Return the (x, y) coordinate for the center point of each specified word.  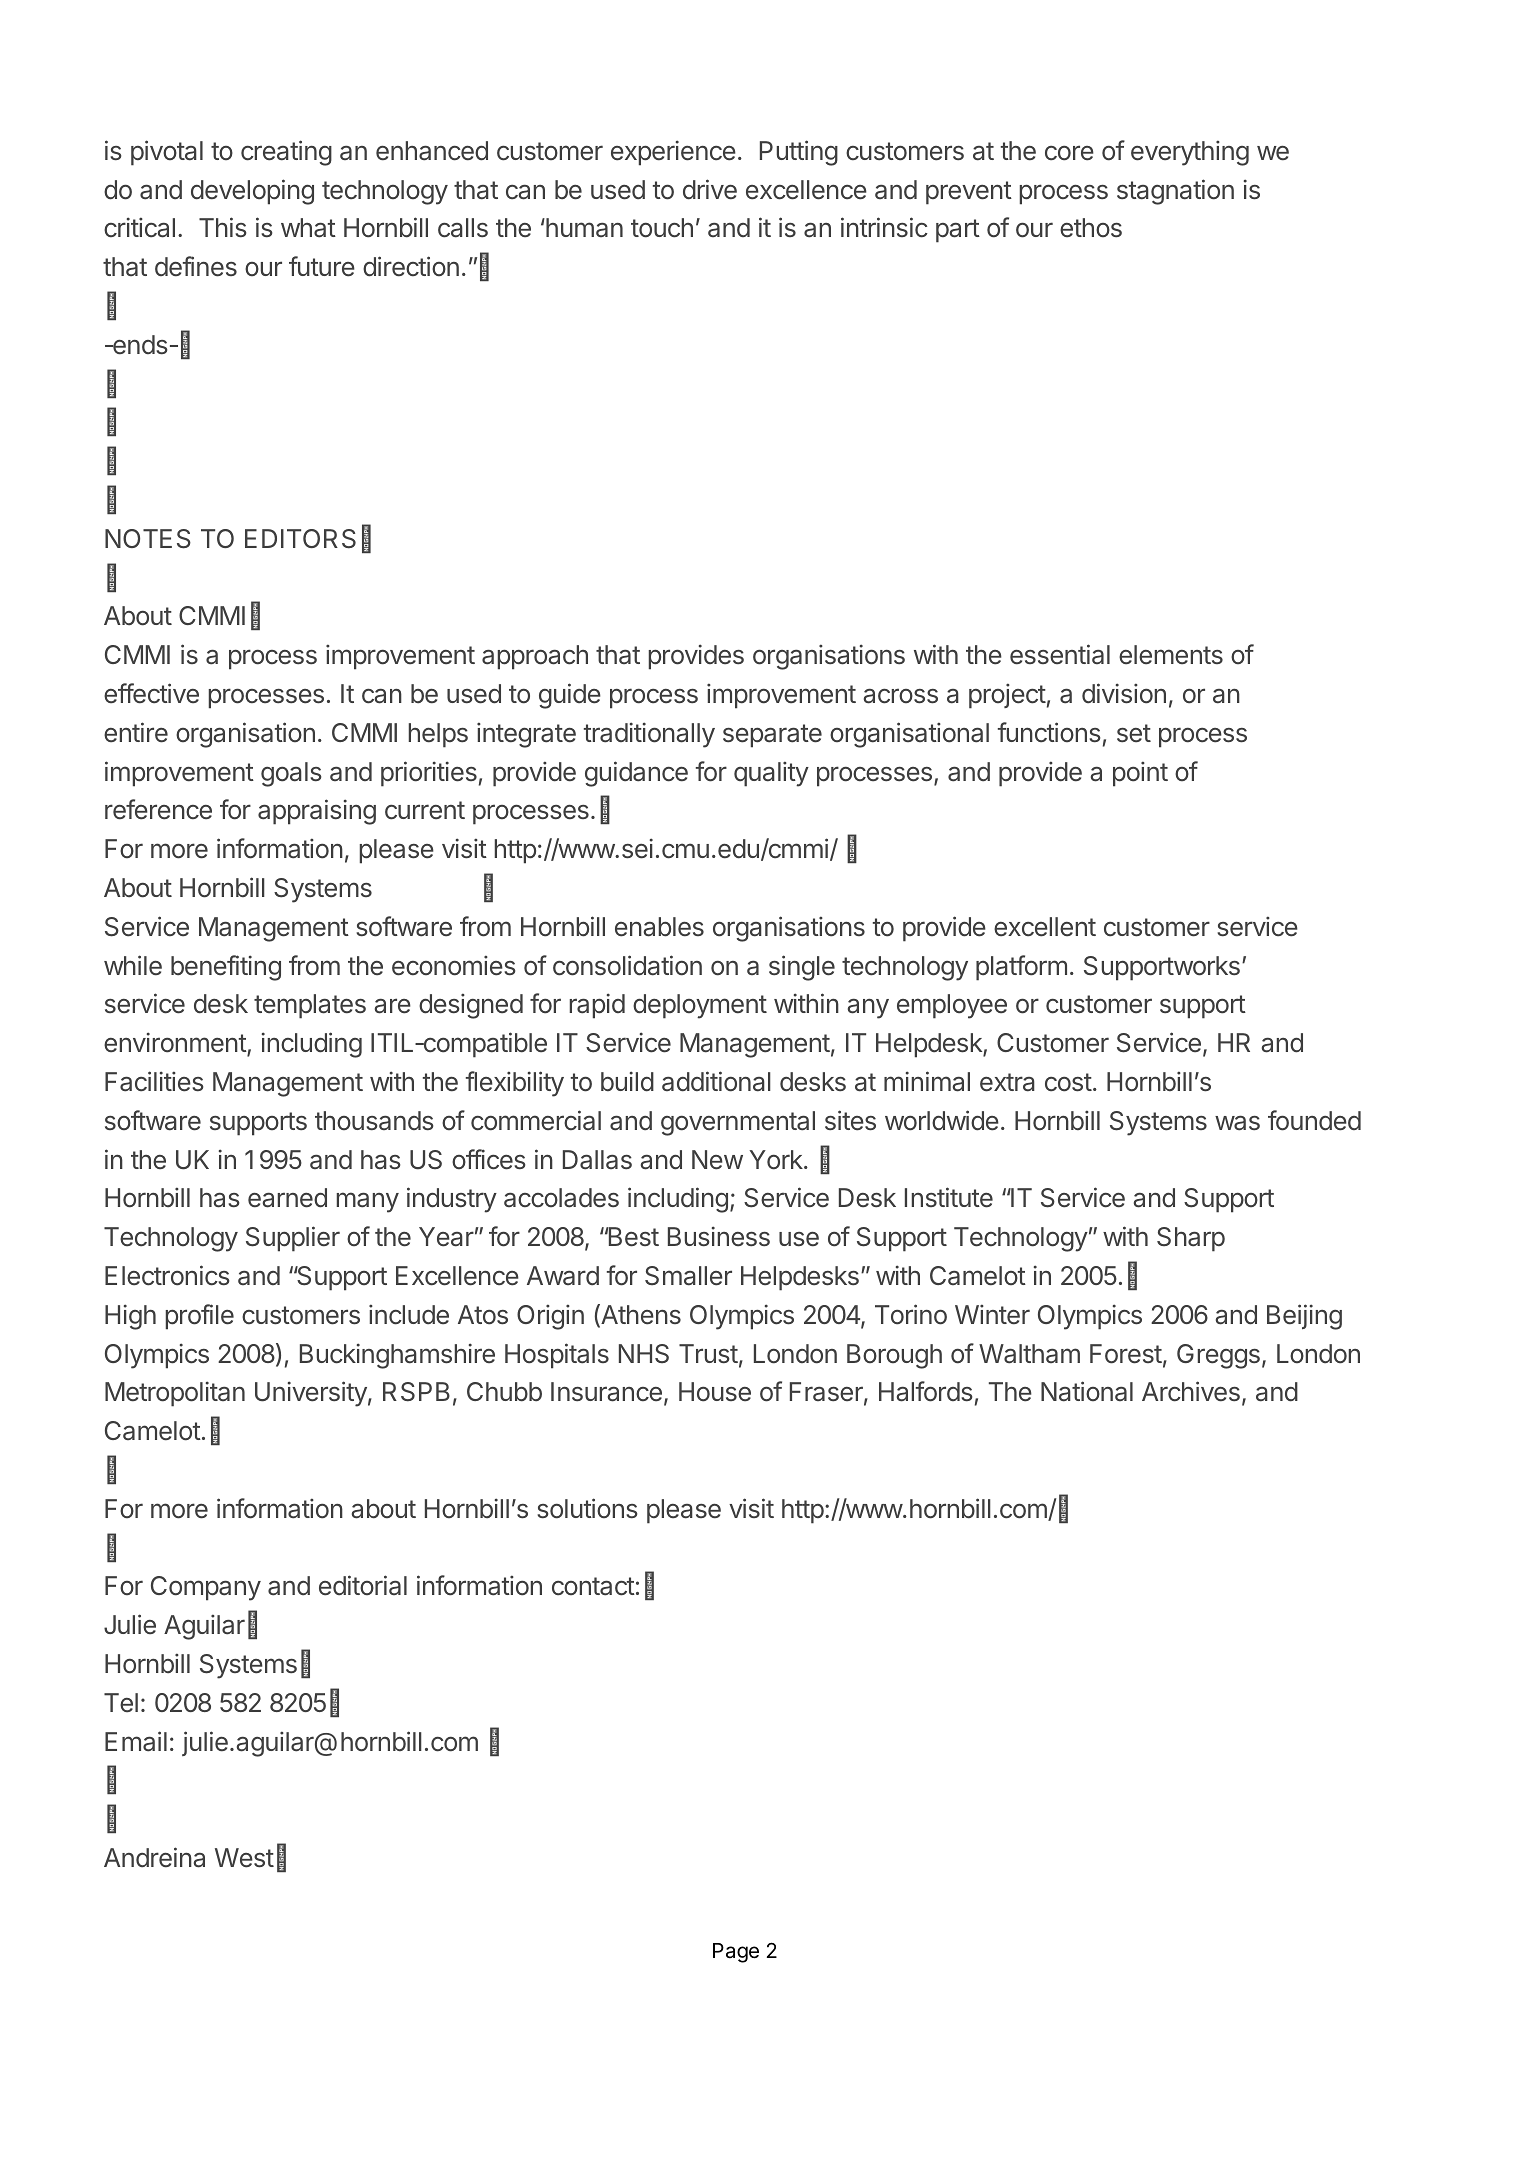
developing (252, 192)
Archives (1191, 1391)
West (244, 1858)
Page (736, 1953)
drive (710, 189)
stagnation (1175, 192)
